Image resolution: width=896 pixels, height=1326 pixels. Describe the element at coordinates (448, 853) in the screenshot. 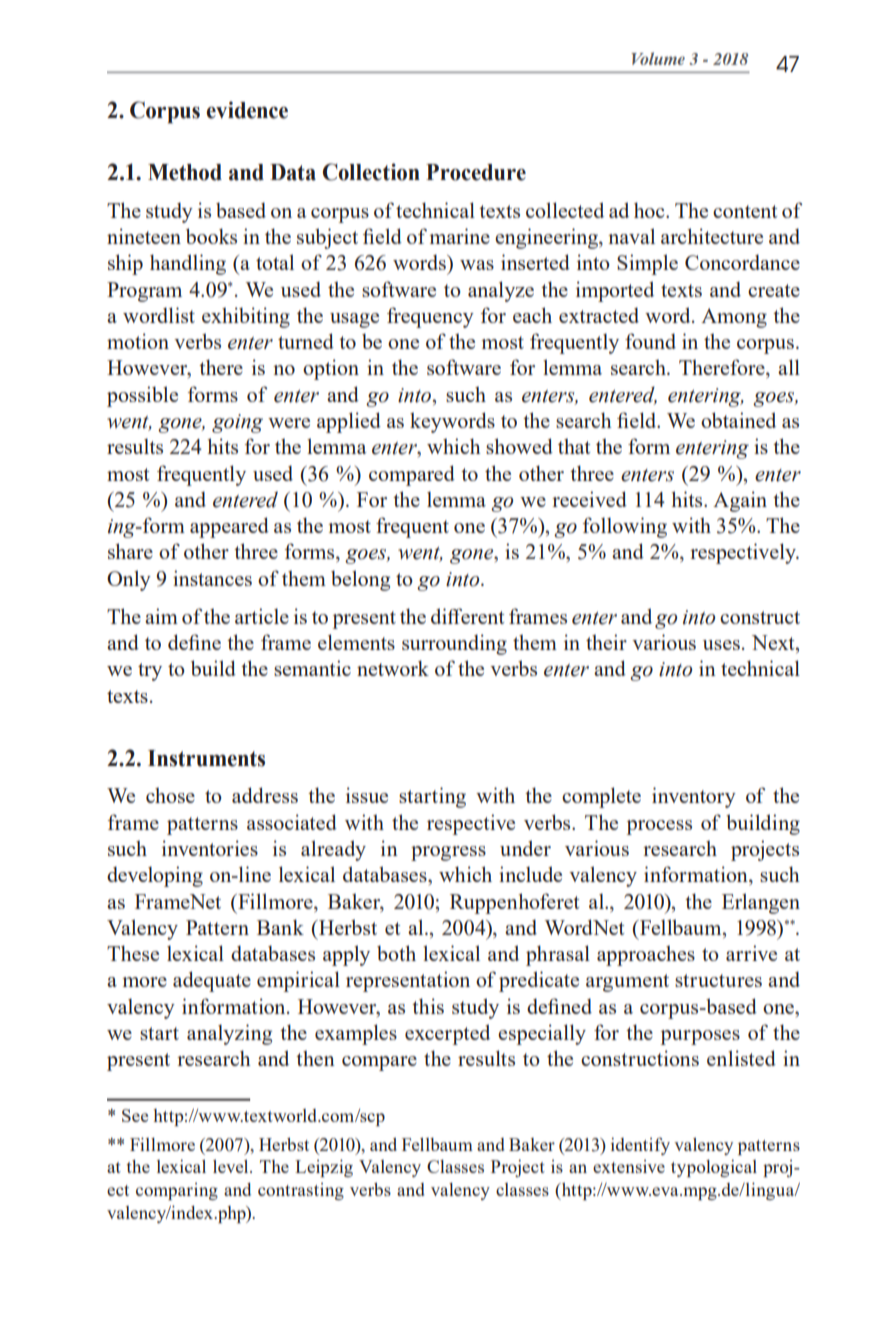

I see `progress` at that location.
